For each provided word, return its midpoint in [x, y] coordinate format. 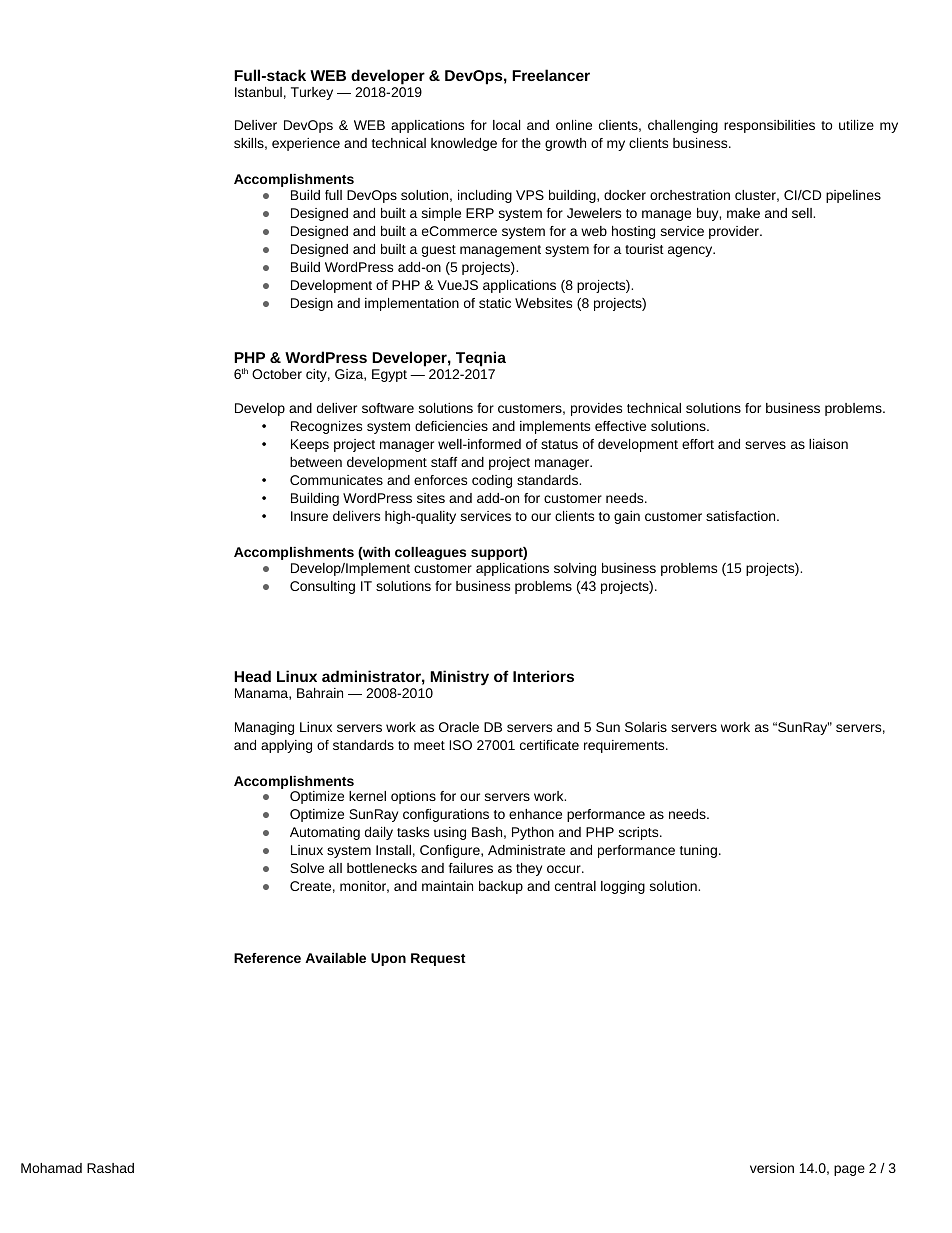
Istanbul [258, 92]
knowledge [464, 144]
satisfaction [742, 516]
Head [252, 676]
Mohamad [51, 1168]
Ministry [459, 678]
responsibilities [769, 126]
